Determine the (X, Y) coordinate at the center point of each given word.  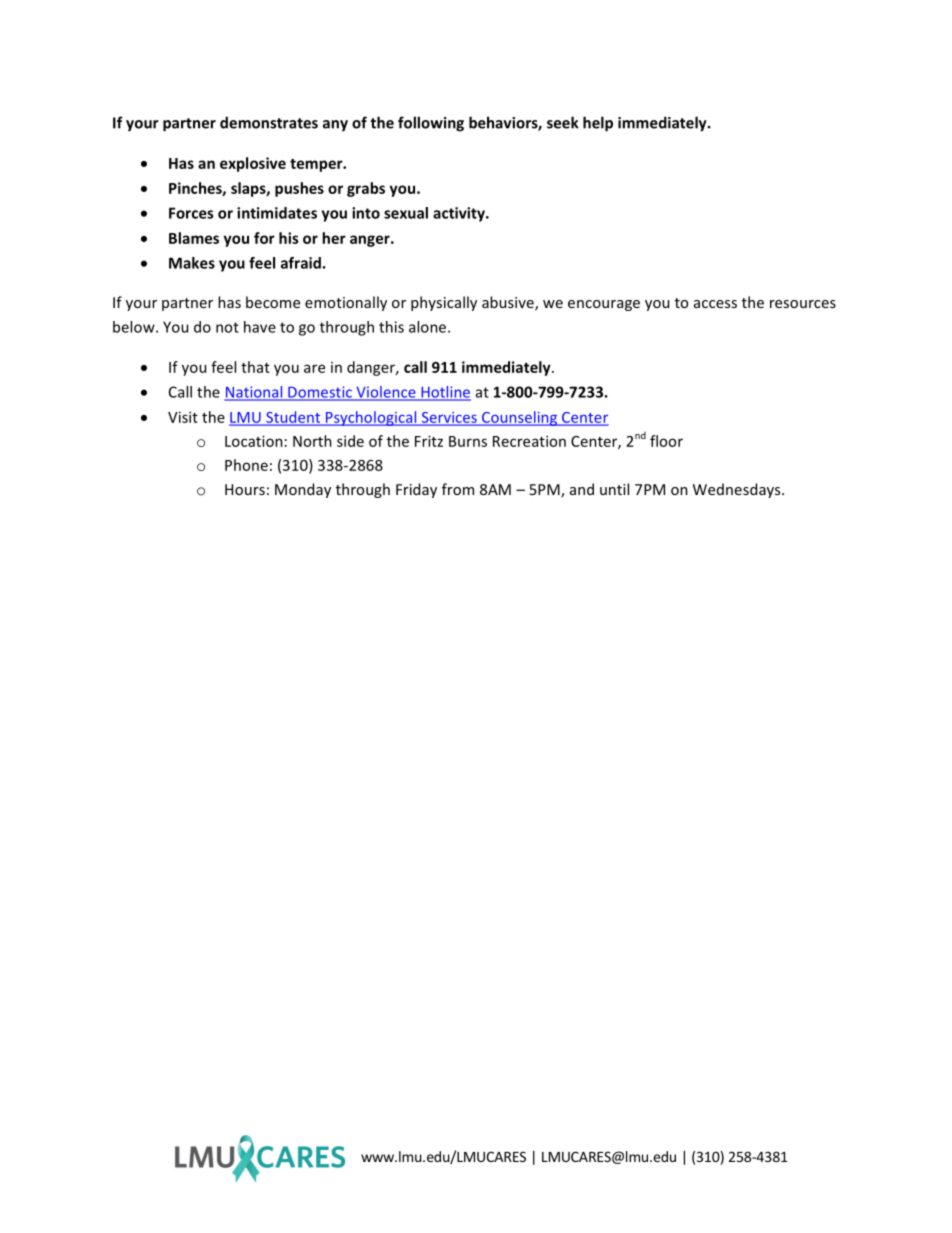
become (273, 302)
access (715, 304)
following (431, 124)
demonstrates (269, 122)
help (598, 124)
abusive (509, 303)
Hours (245, 489)
